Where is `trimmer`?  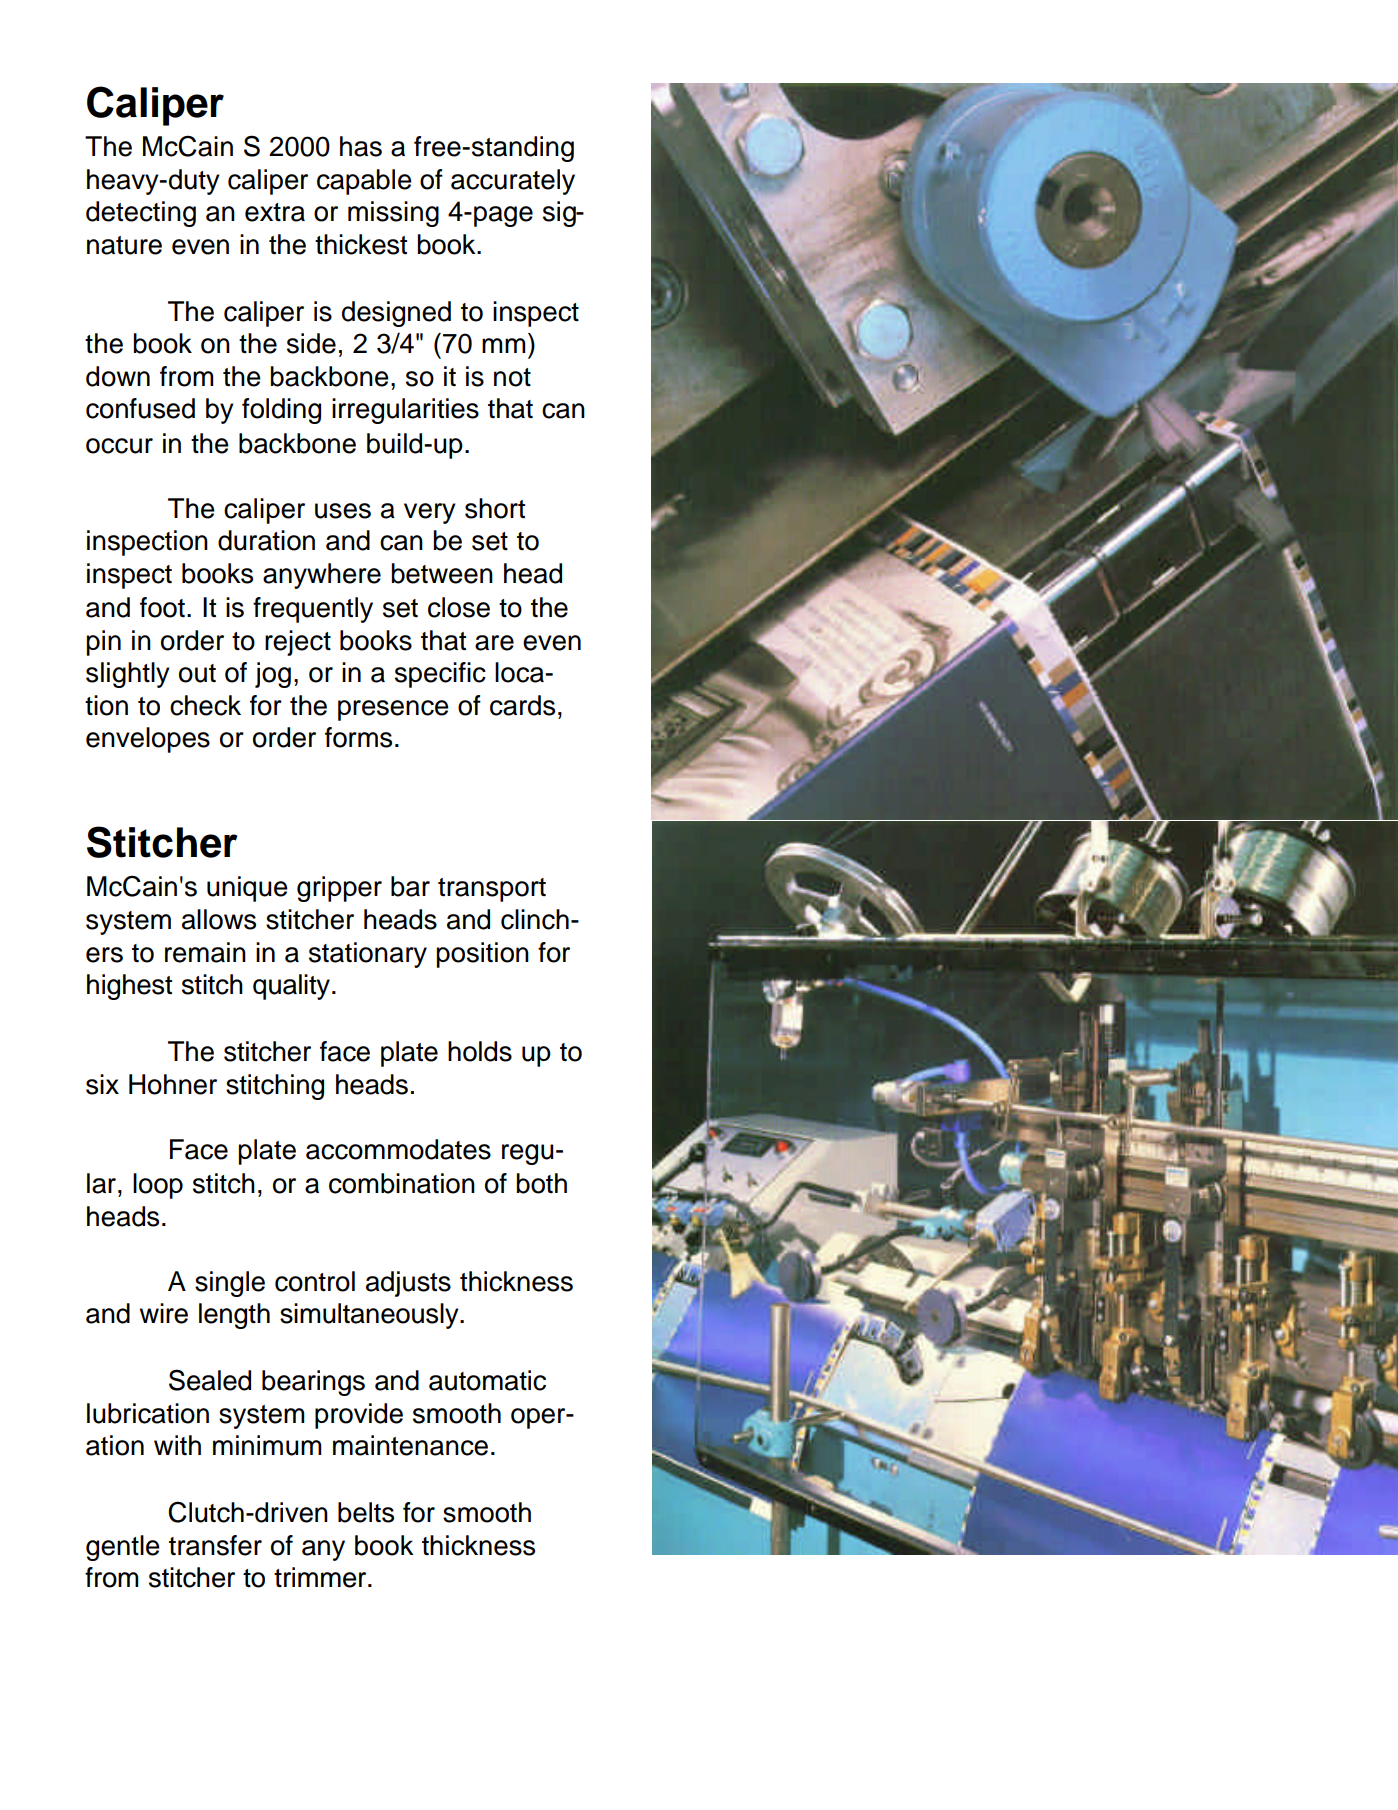 trimmer is located at coordinates (321, 1577).
